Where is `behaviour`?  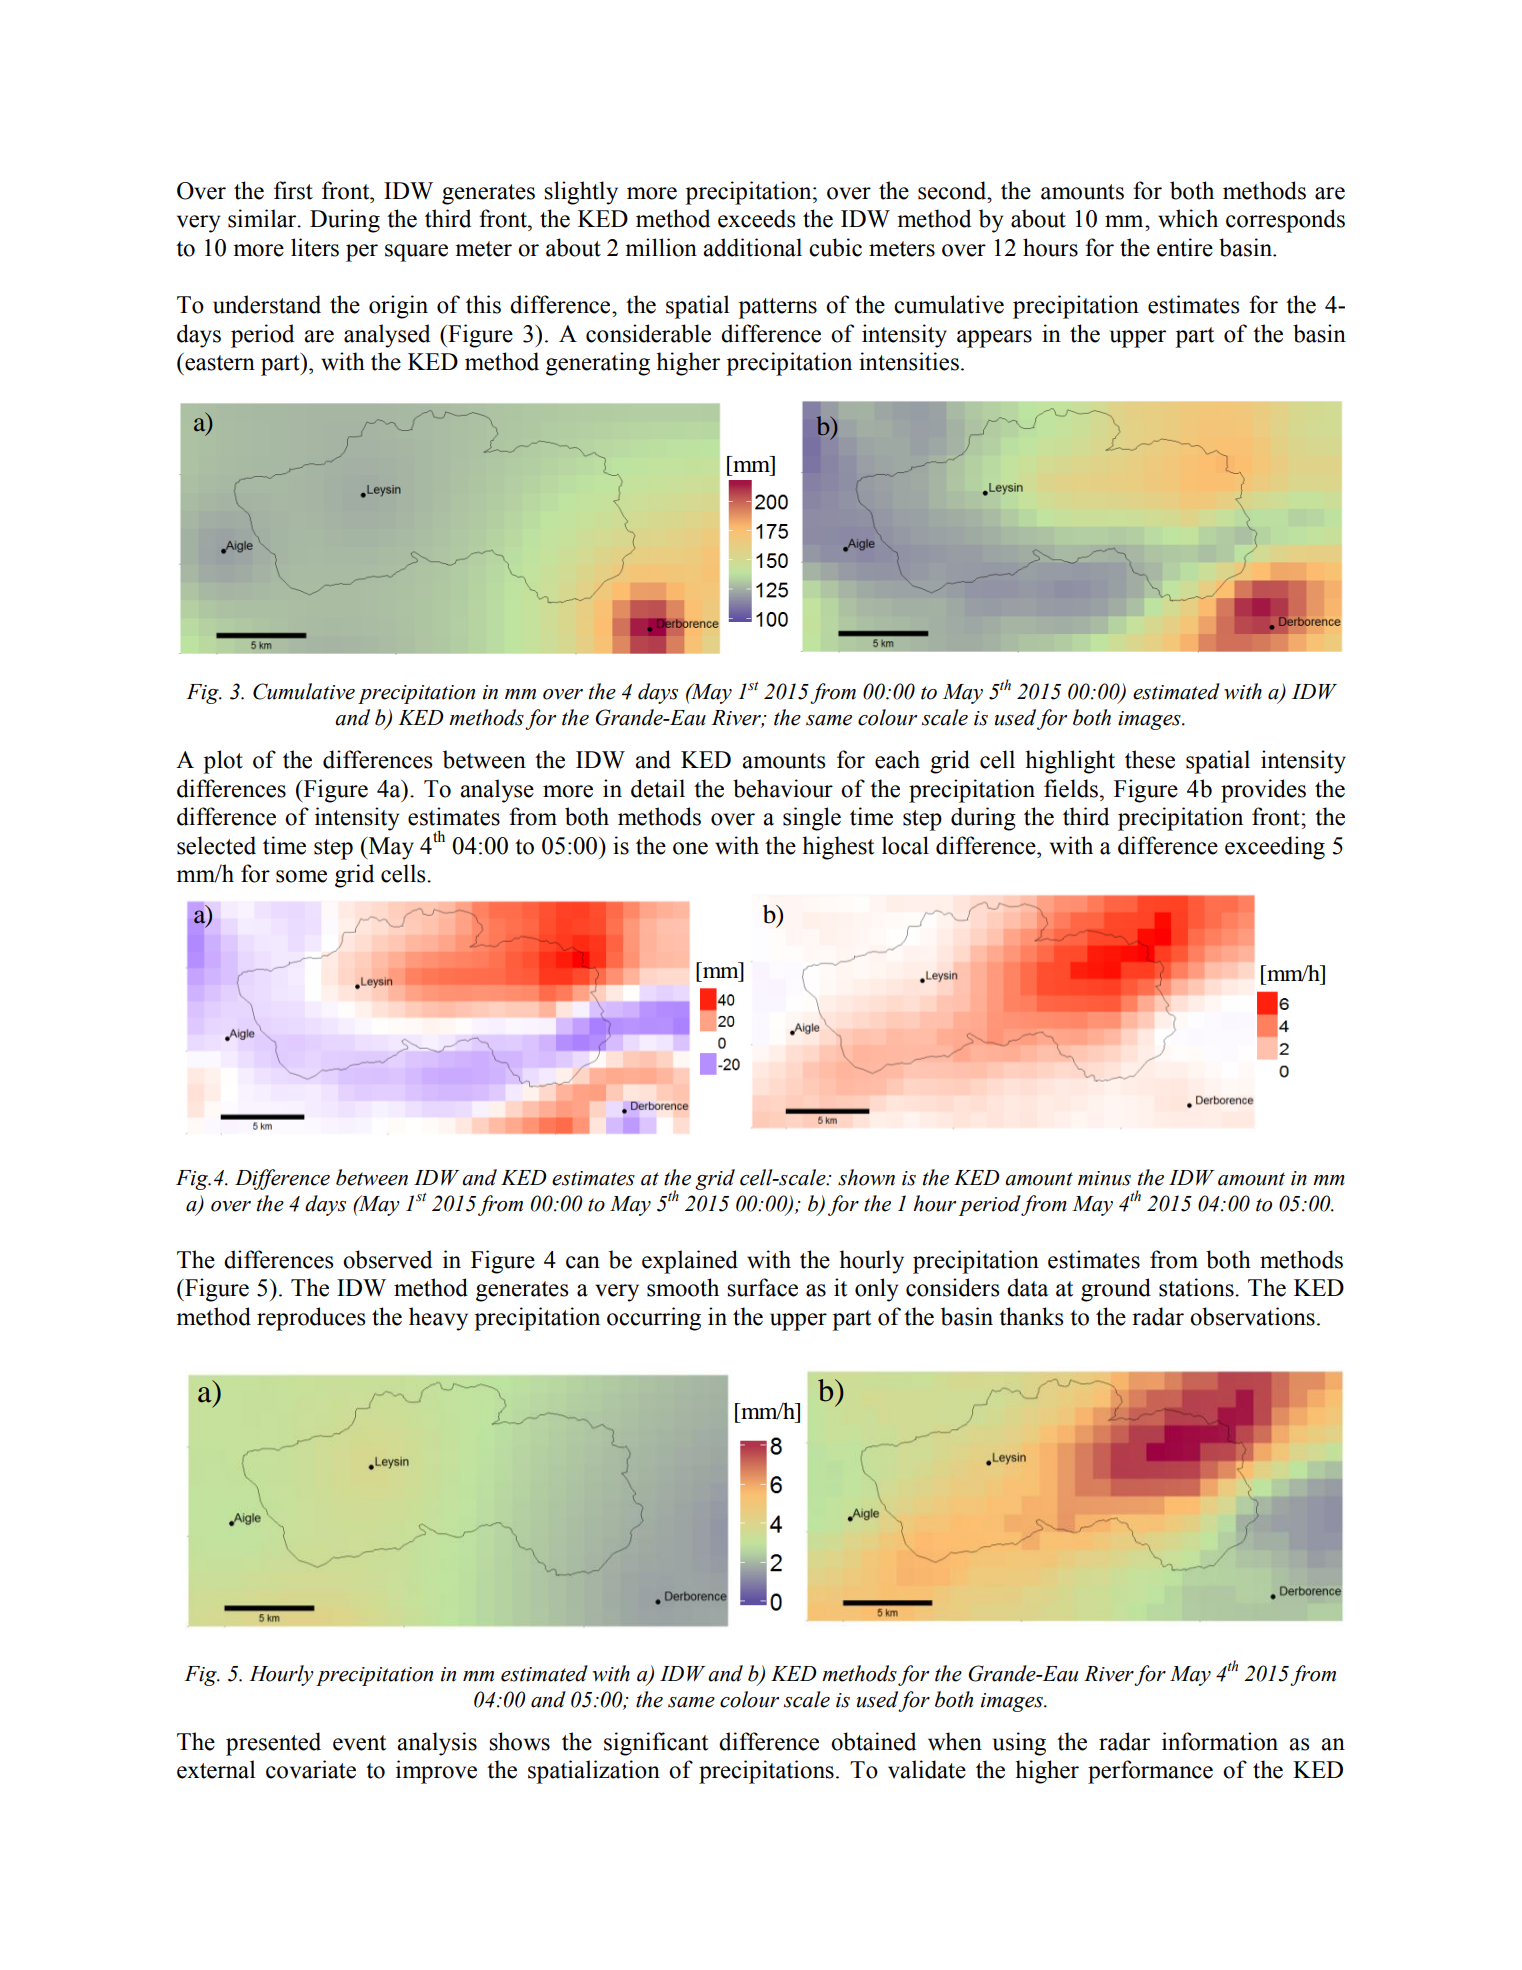
behaviour is located at coordinates (783, 788).
